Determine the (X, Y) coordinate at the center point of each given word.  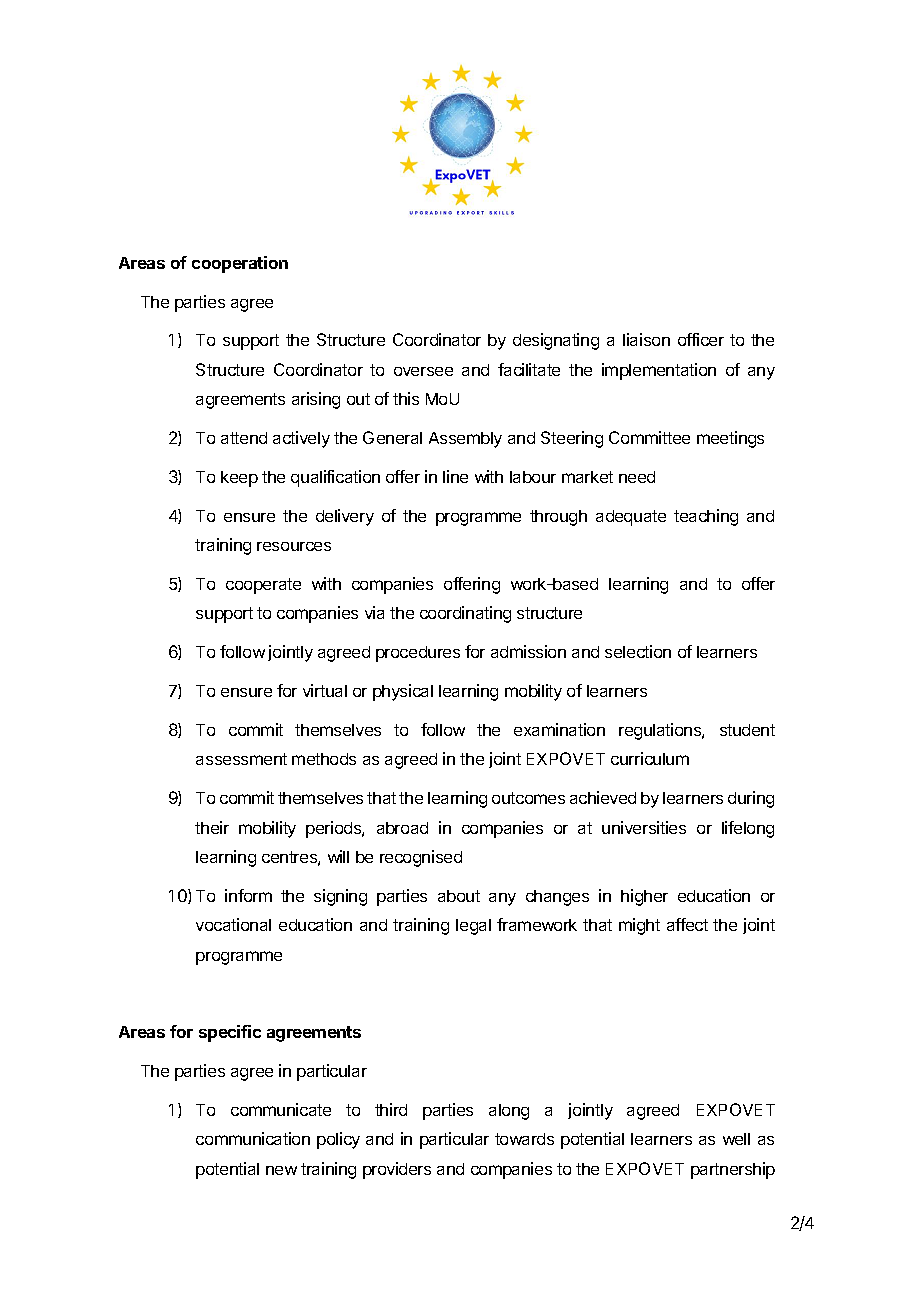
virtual (325, 690)
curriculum (650, 758)
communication (253, 1138)
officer (701, 339)
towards (524, 1139)
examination (559, 729)
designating (556, 341)
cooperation (240, 264)
